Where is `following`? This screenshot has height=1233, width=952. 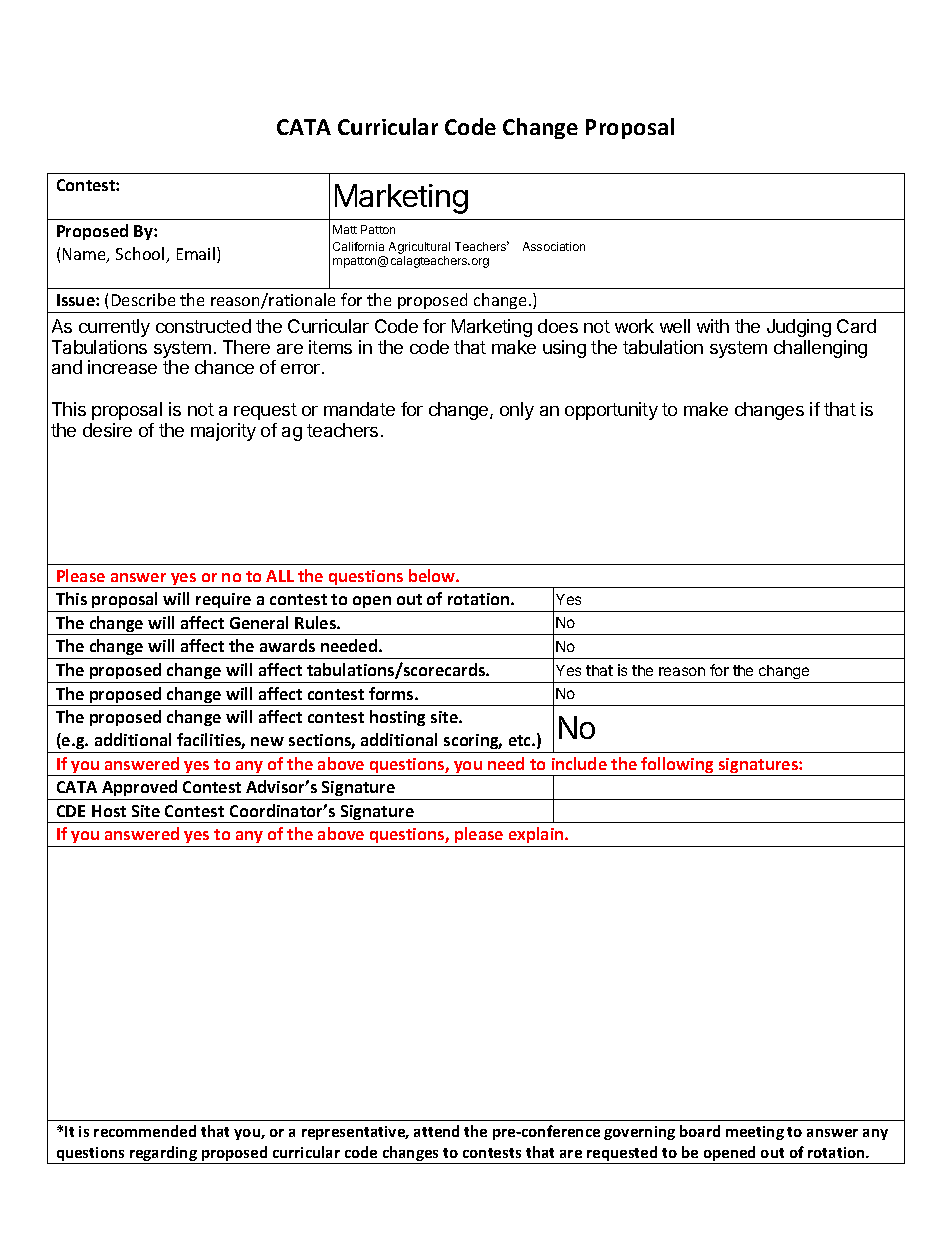 following is located at coordinates (678, 766).
